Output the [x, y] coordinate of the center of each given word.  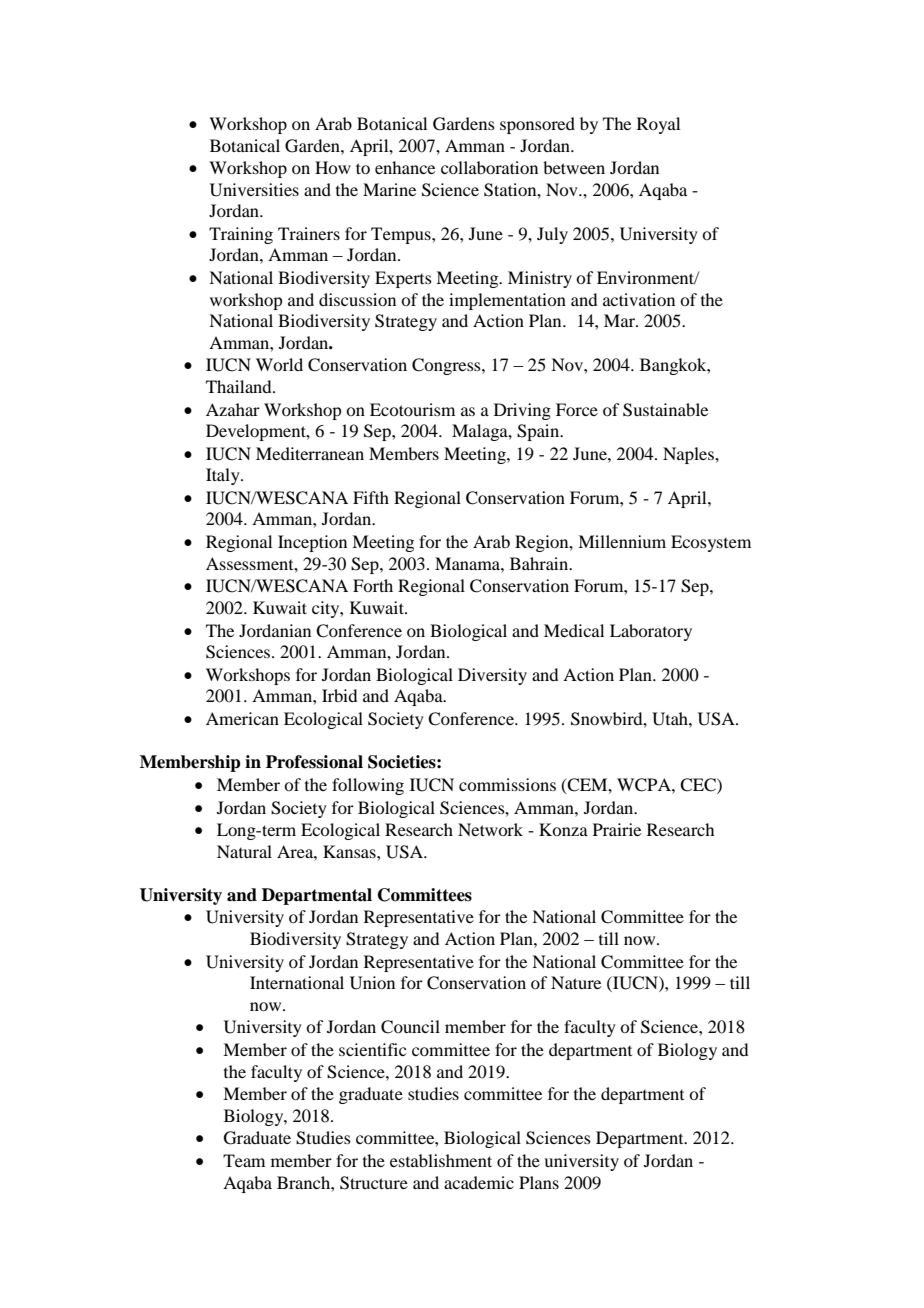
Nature [576, 982]
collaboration [489, 167]
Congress [447, 366]
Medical [574, 630]
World [279, 364]
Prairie [617, 829]
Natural [244, 851]
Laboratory [651, 632]
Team [244, 1160]
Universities [254, 190]
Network [490, 829]
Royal [658, 125]
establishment [441, 1160]
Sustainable [665, 410]
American [242, 718]
